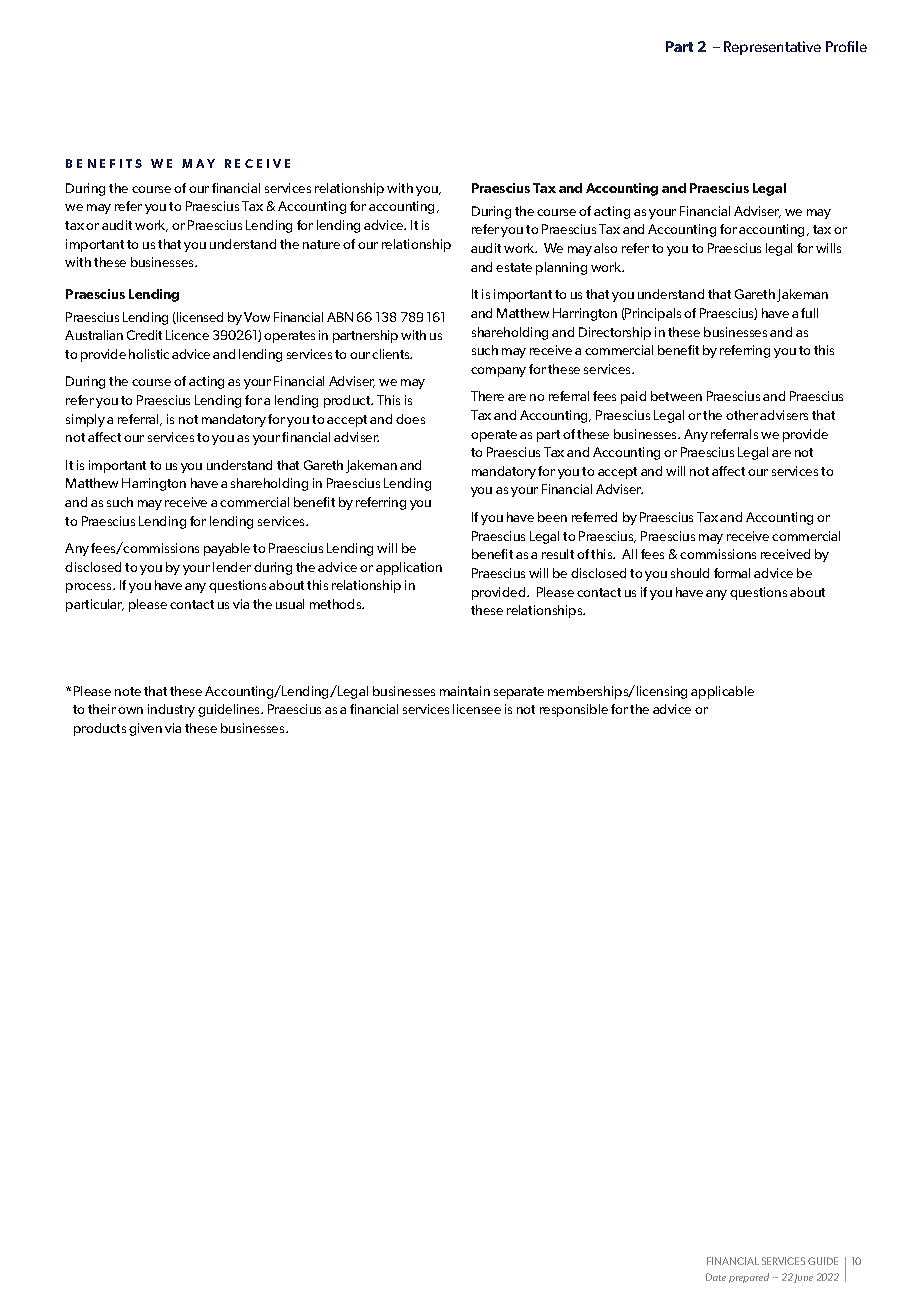  What do you see at coordinates (321, 244) in the screenshot?
I see `nature` at bounding box center [321, 244].
